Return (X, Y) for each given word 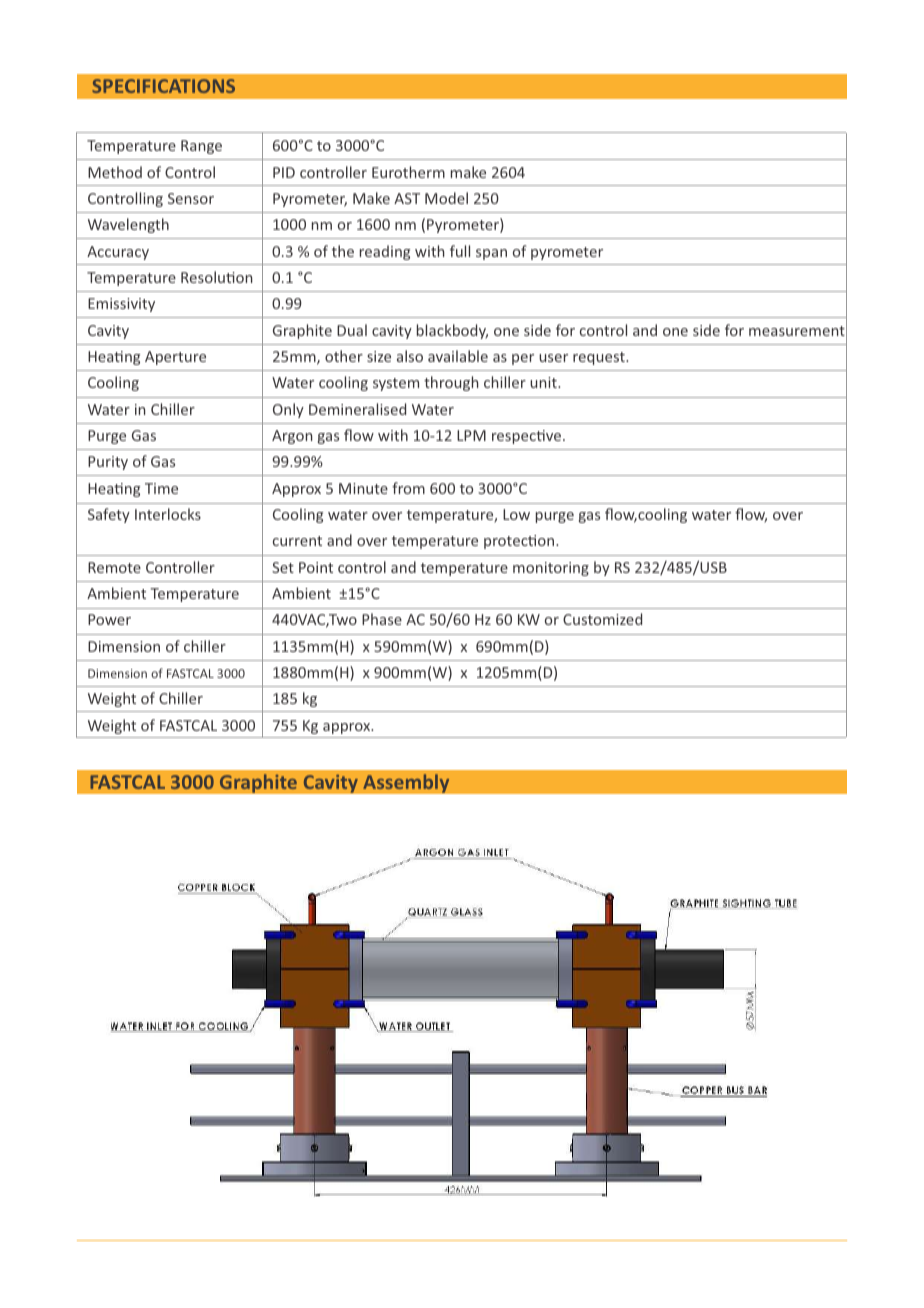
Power (109, 619)
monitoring (551, 569)
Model (446, 198)
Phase (382, 619)
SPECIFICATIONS (163, 86)
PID (284, 172)
